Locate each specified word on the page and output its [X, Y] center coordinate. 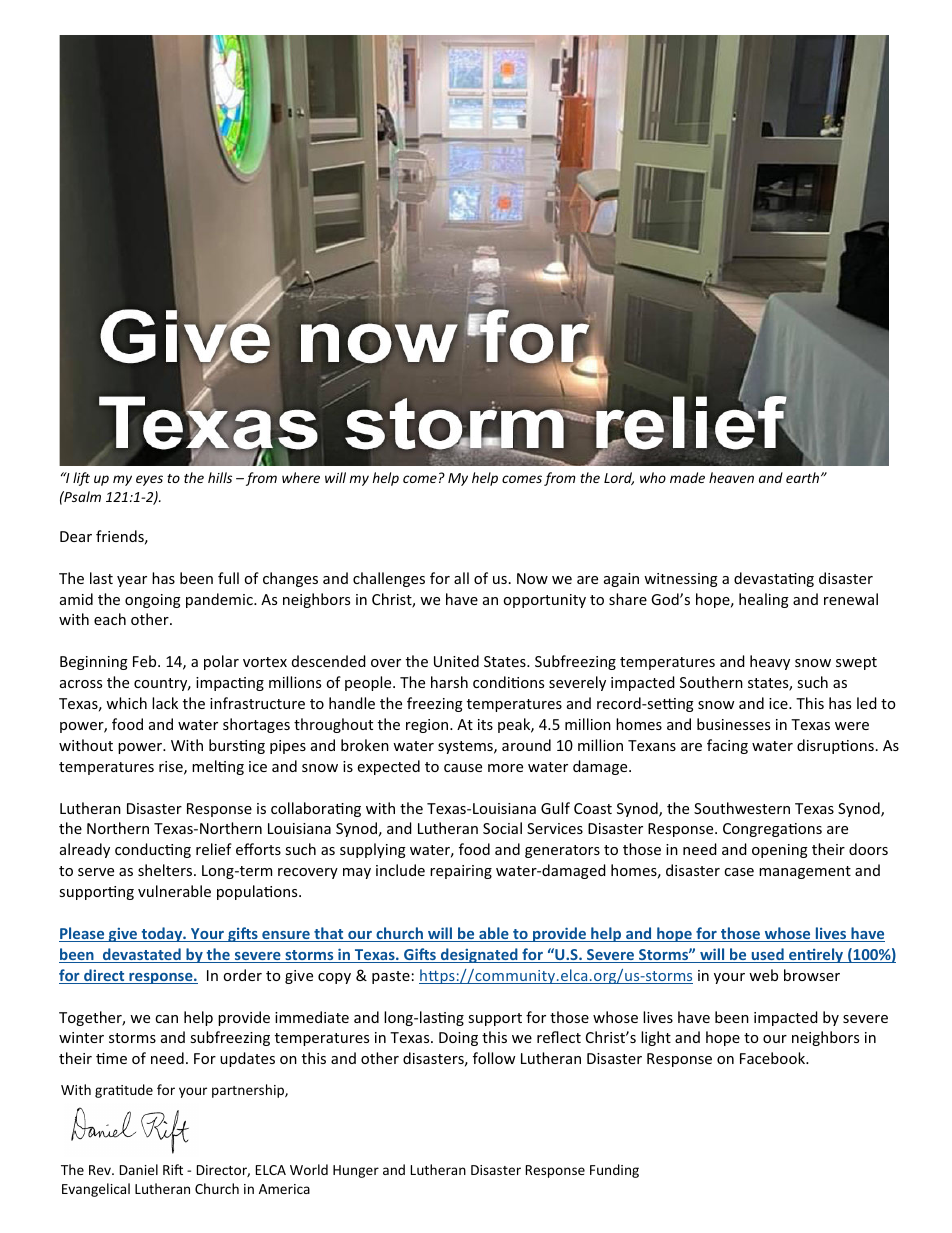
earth [804, 477]
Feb [146, 661]
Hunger [356, 1171]
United [456, 661]
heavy [770, 662]
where [301, 477]
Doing [458, 1039]
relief [214, 849]
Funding [614, 1171]
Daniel [139, 1169]
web [763, 975]
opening [780, 851]
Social [502, 828]
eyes [149, 480]
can [166, 1019]
